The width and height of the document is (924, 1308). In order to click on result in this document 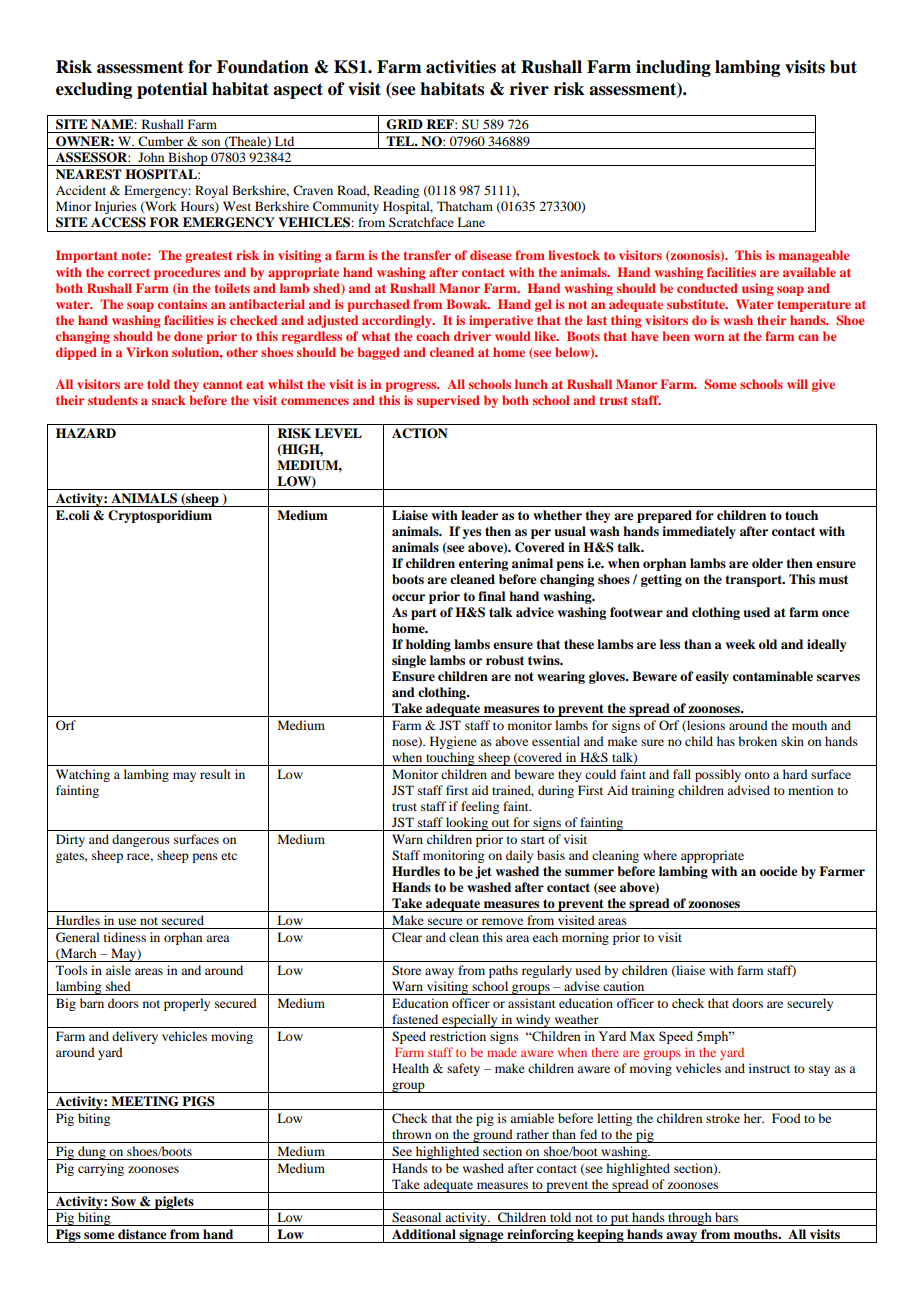, I will do `click(215, 774)`.
